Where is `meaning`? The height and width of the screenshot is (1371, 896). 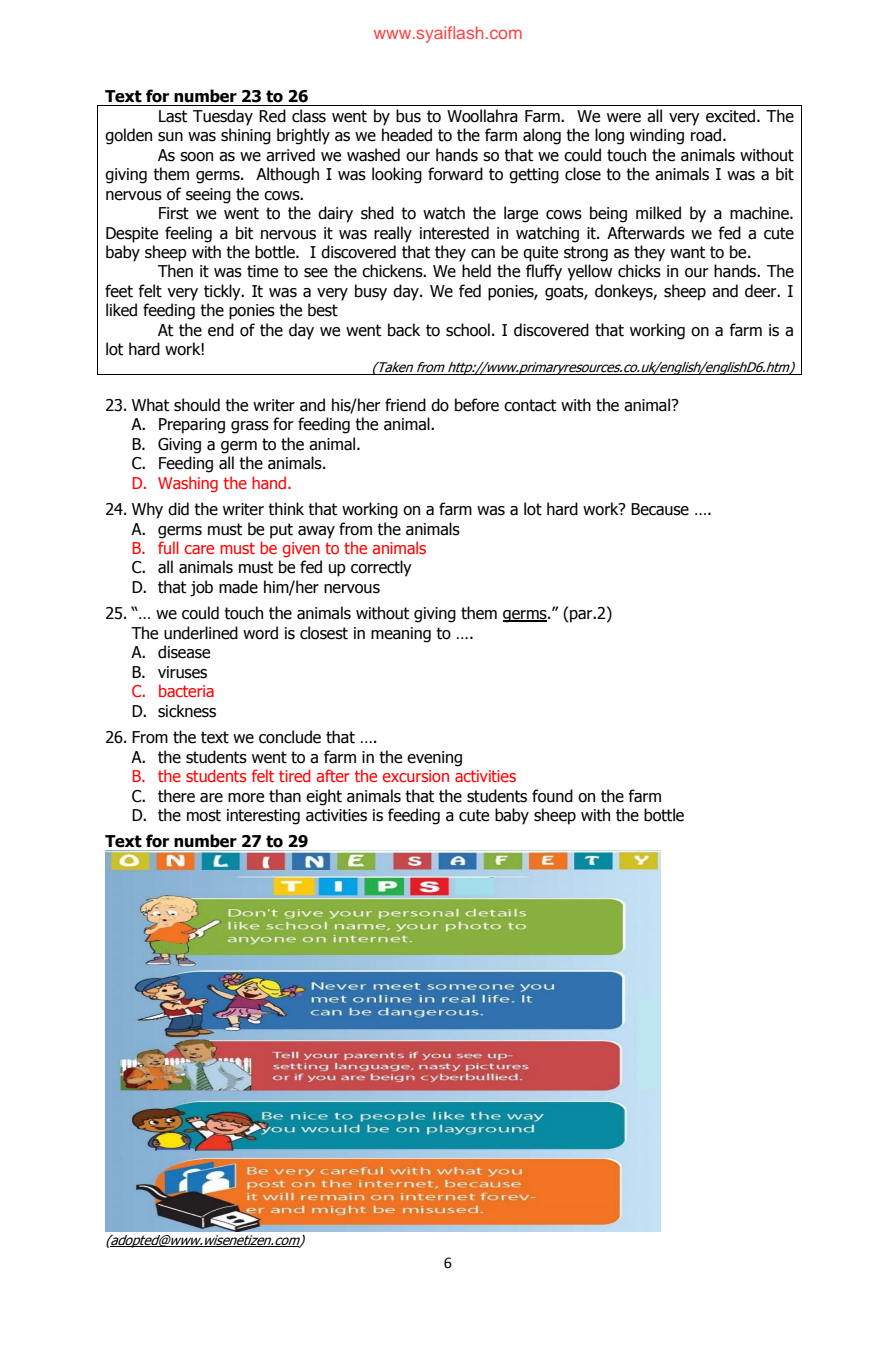 meaning is located at coordinates (401, 635).
